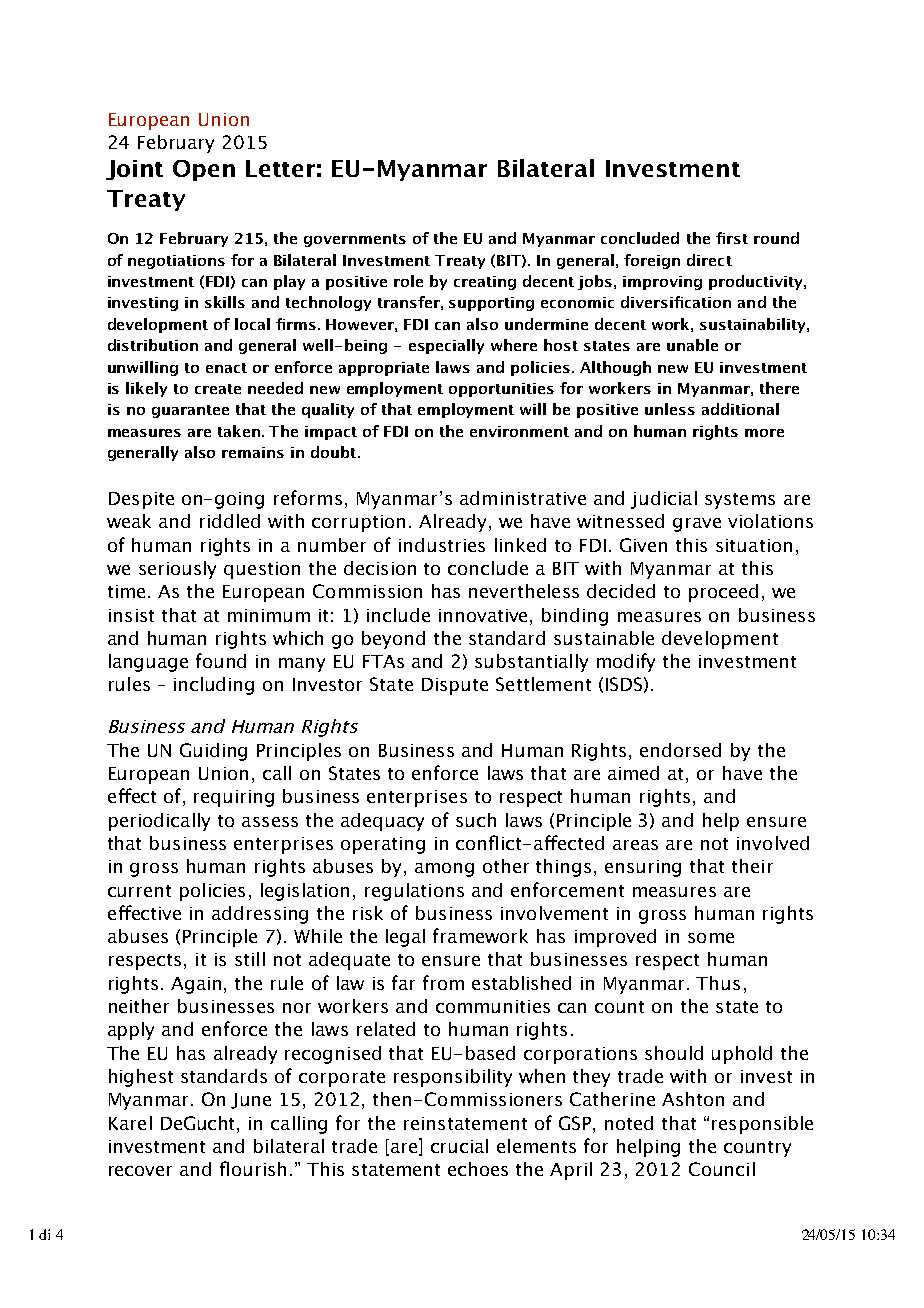 The width and height of the screenshot is (924, 1308). I want to click on riddled, so click(230, 521).
